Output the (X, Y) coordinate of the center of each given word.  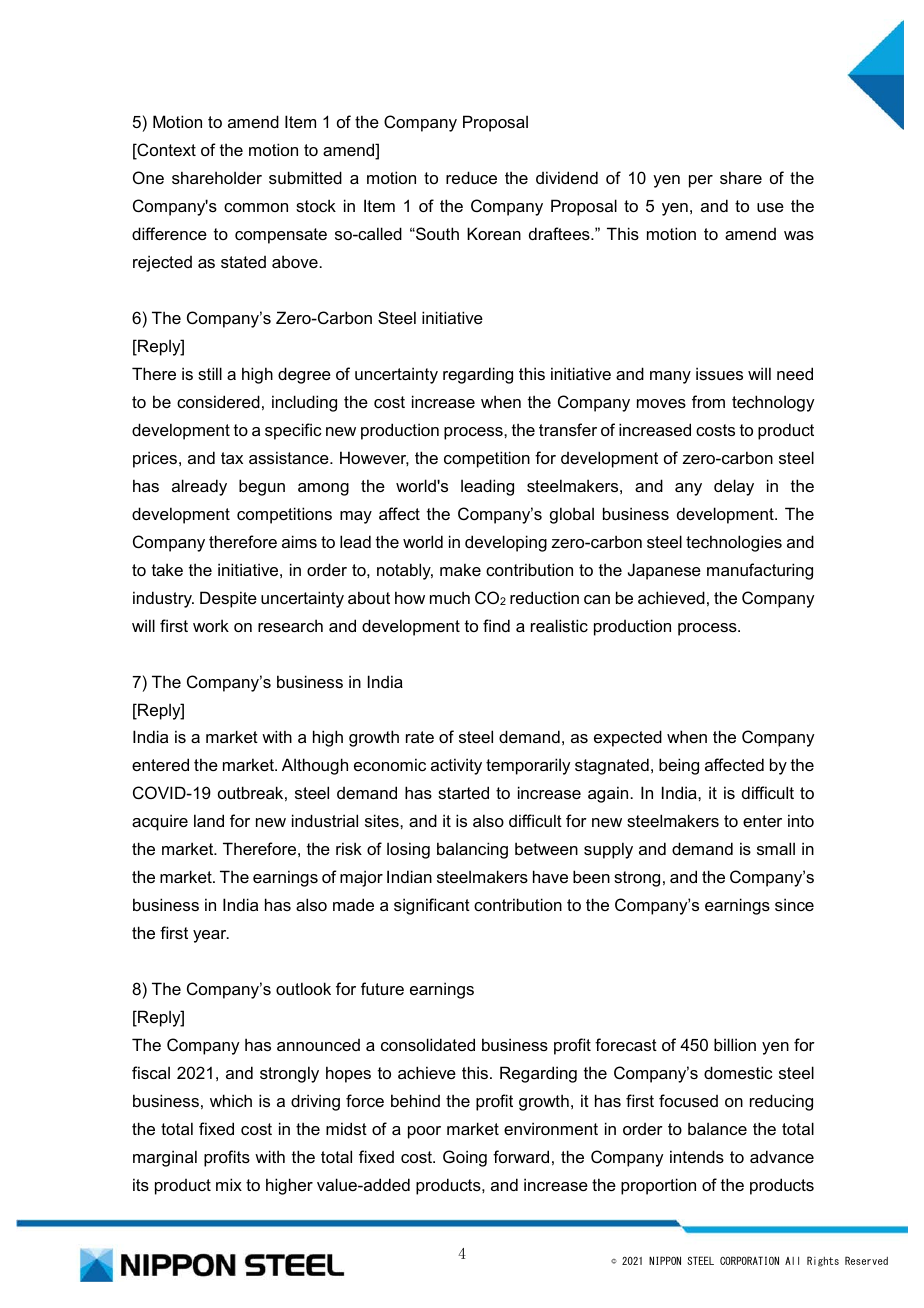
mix (229, 1184)
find (496, 625)
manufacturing (760, 571)
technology (773, 403)
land (209, 820)
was (799, 235)
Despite (228, 599)
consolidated (428, 1044)
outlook (303, 988)
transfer (568, 429)
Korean (494, 233)
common (256, 207)
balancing (472, 850)
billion (735, 1044)
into (801, 820)
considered (218, 401)
